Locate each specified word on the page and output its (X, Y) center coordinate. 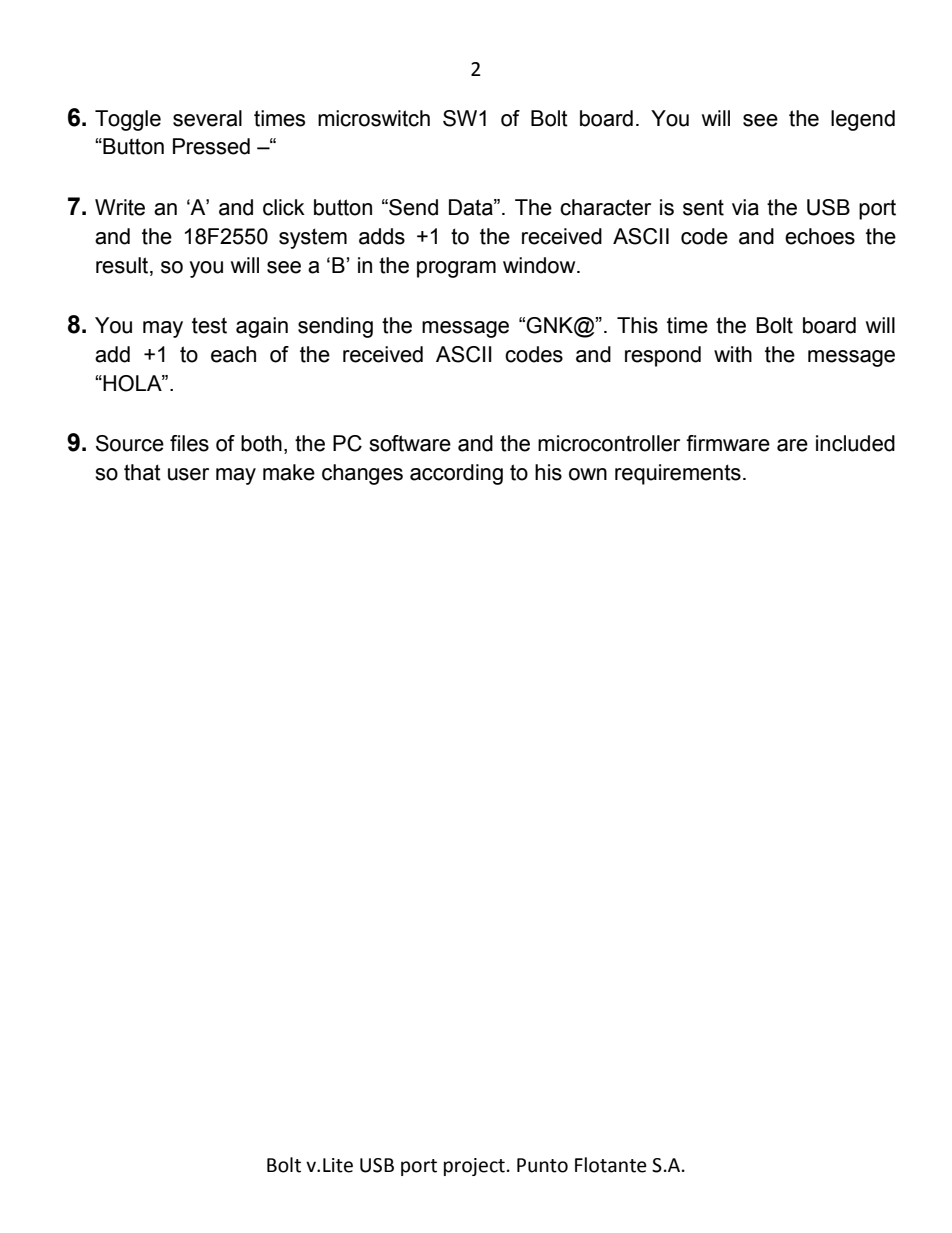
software (410, 443)
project (474, 1167)
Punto (542, 1165)
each (233, 354)
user (188, 474)
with (733, 354)
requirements (678, 474)
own (588, 474)
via (745, 207)
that (142, 472)
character (605, 207)
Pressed (211, 146)
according (456, 474)
